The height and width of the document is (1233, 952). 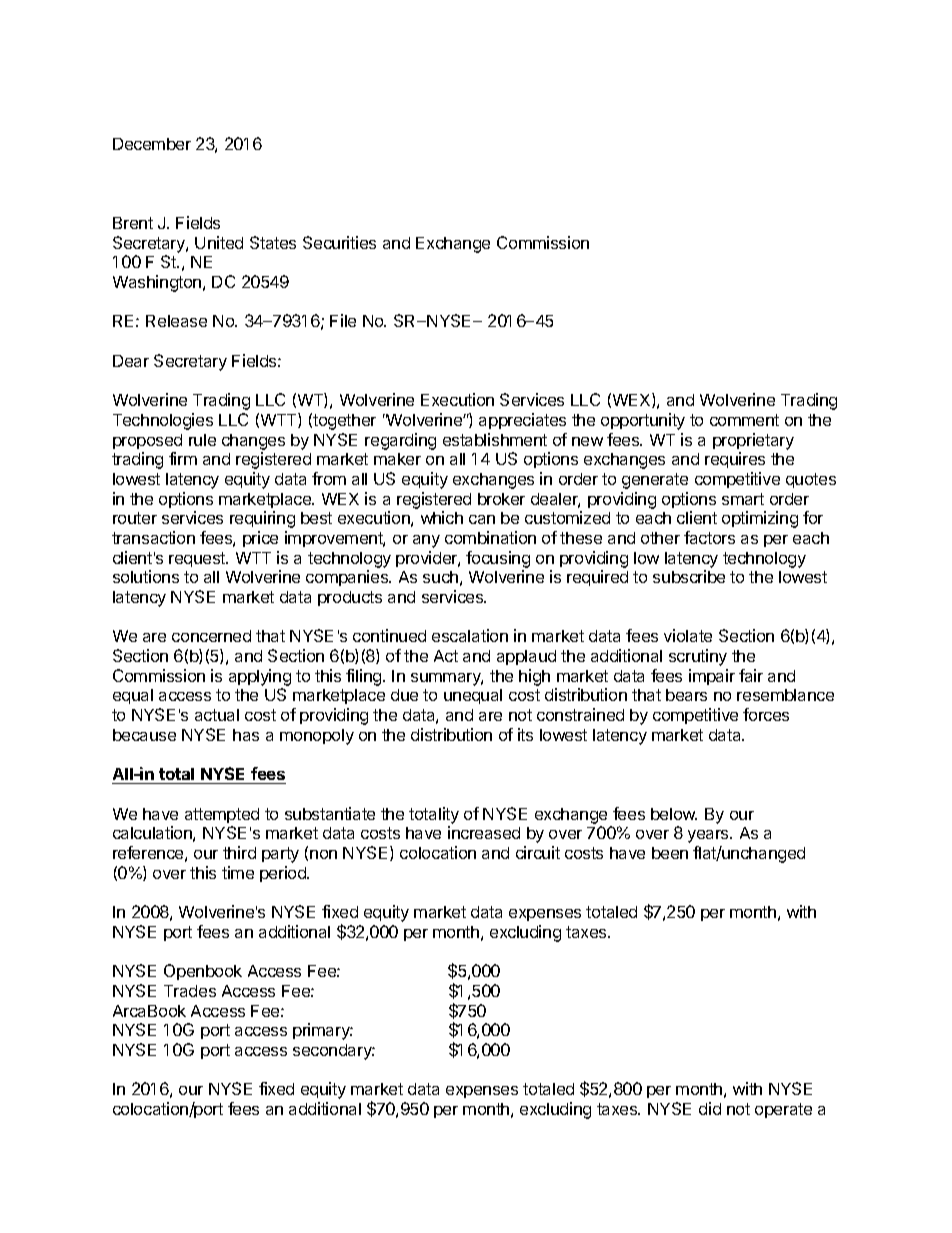 I want to click on did, so click(x=710, y=1108).
